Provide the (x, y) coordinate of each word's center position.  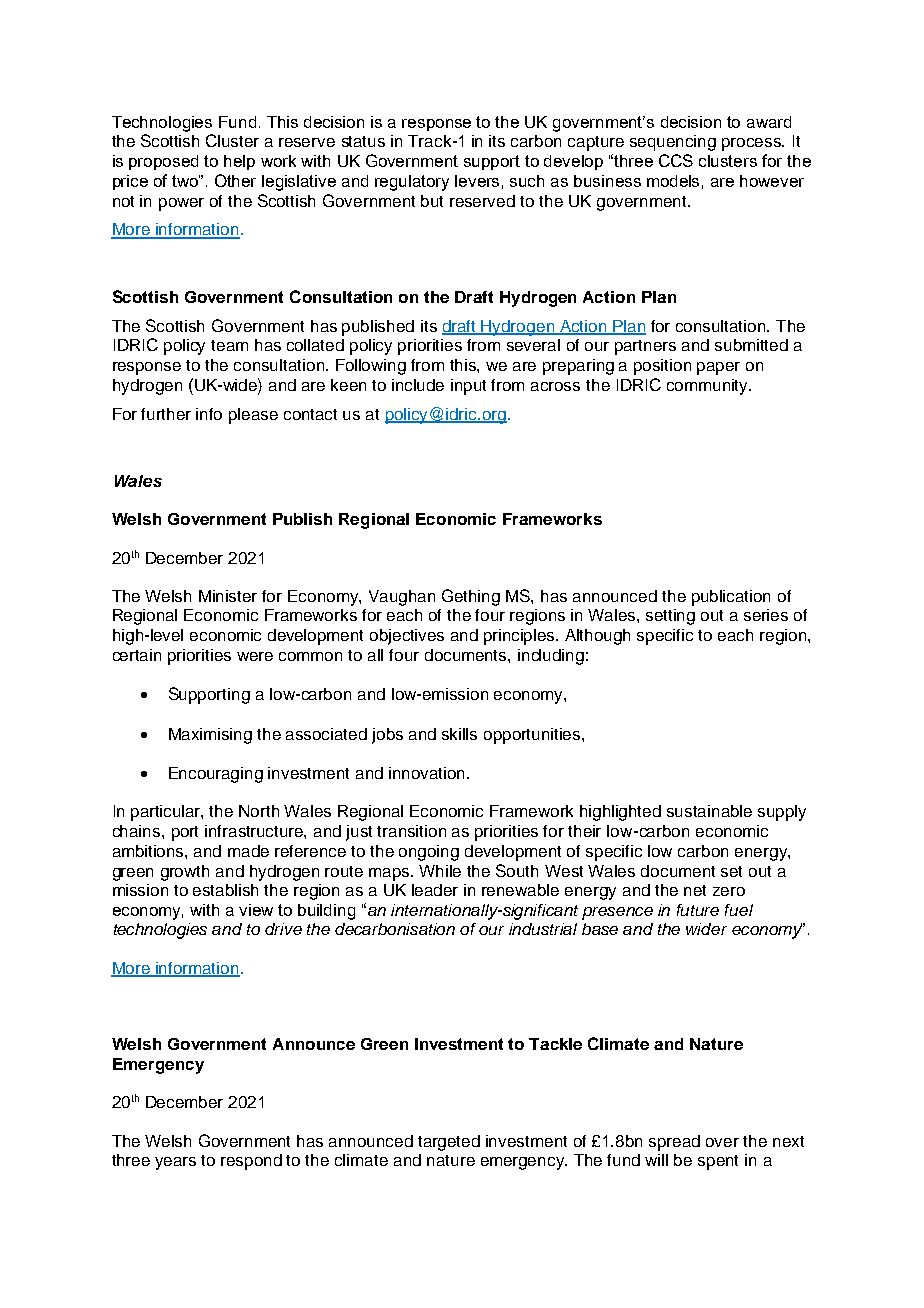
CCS (676, 160)
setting (670, 617)
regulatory (412, 183)
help (239, 162)
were (255, 656)
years (175, 1163)
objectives (407, 637)
